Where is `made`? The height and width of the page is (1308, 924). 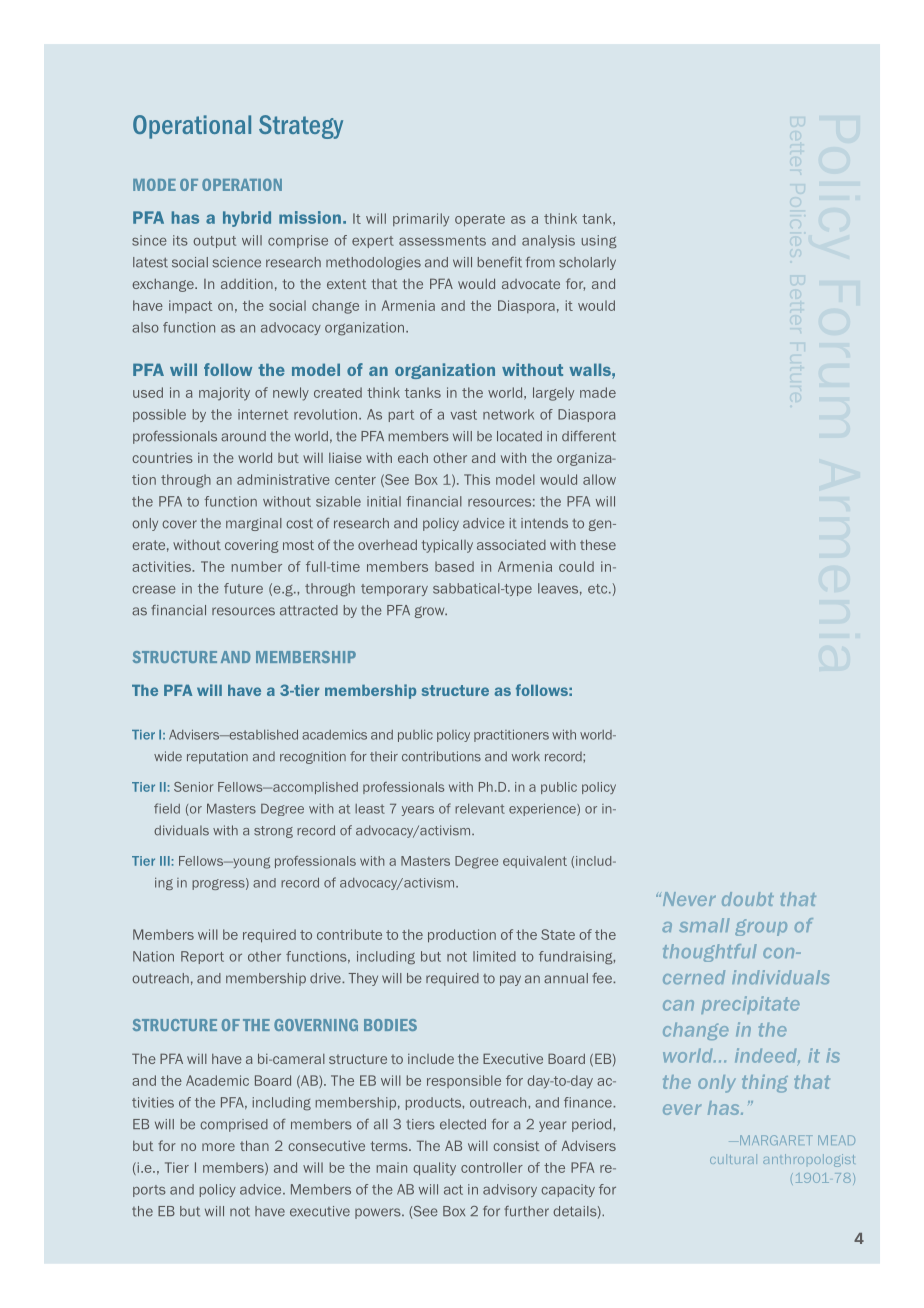
made is located at coordinates (598, 392).
